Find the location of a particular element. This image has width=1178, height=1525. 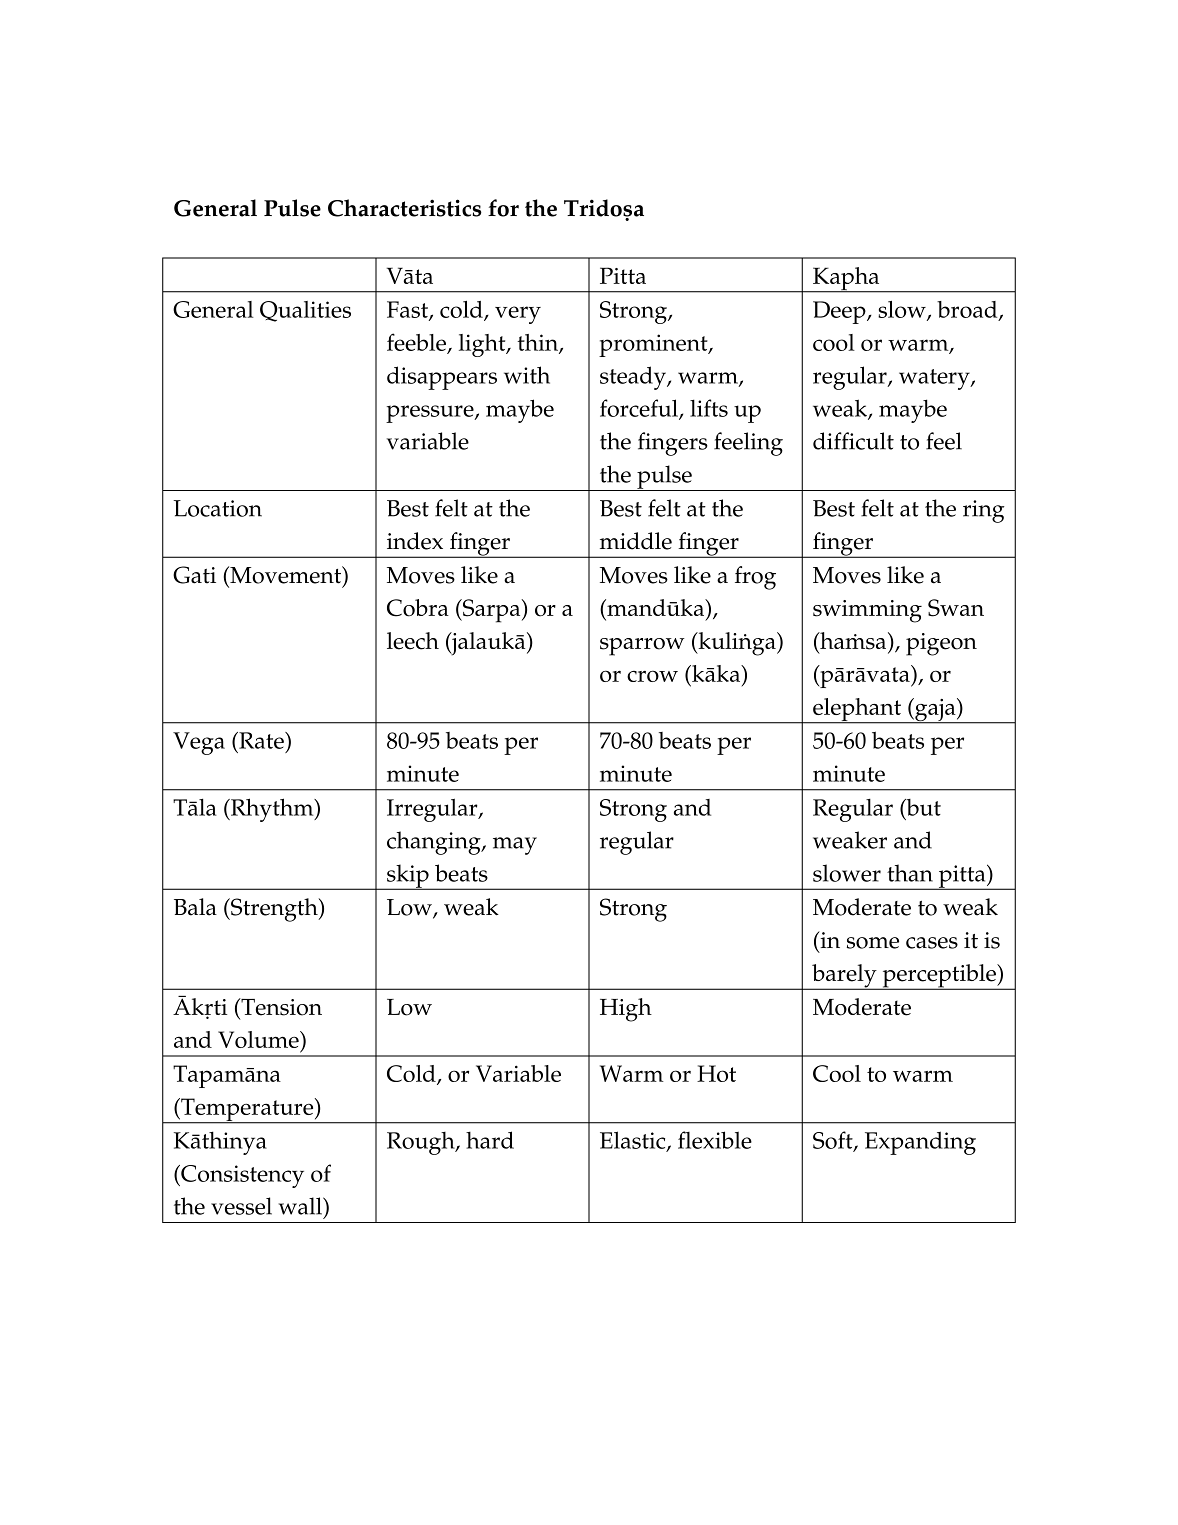

Location is located at coordinates (217, 508).
